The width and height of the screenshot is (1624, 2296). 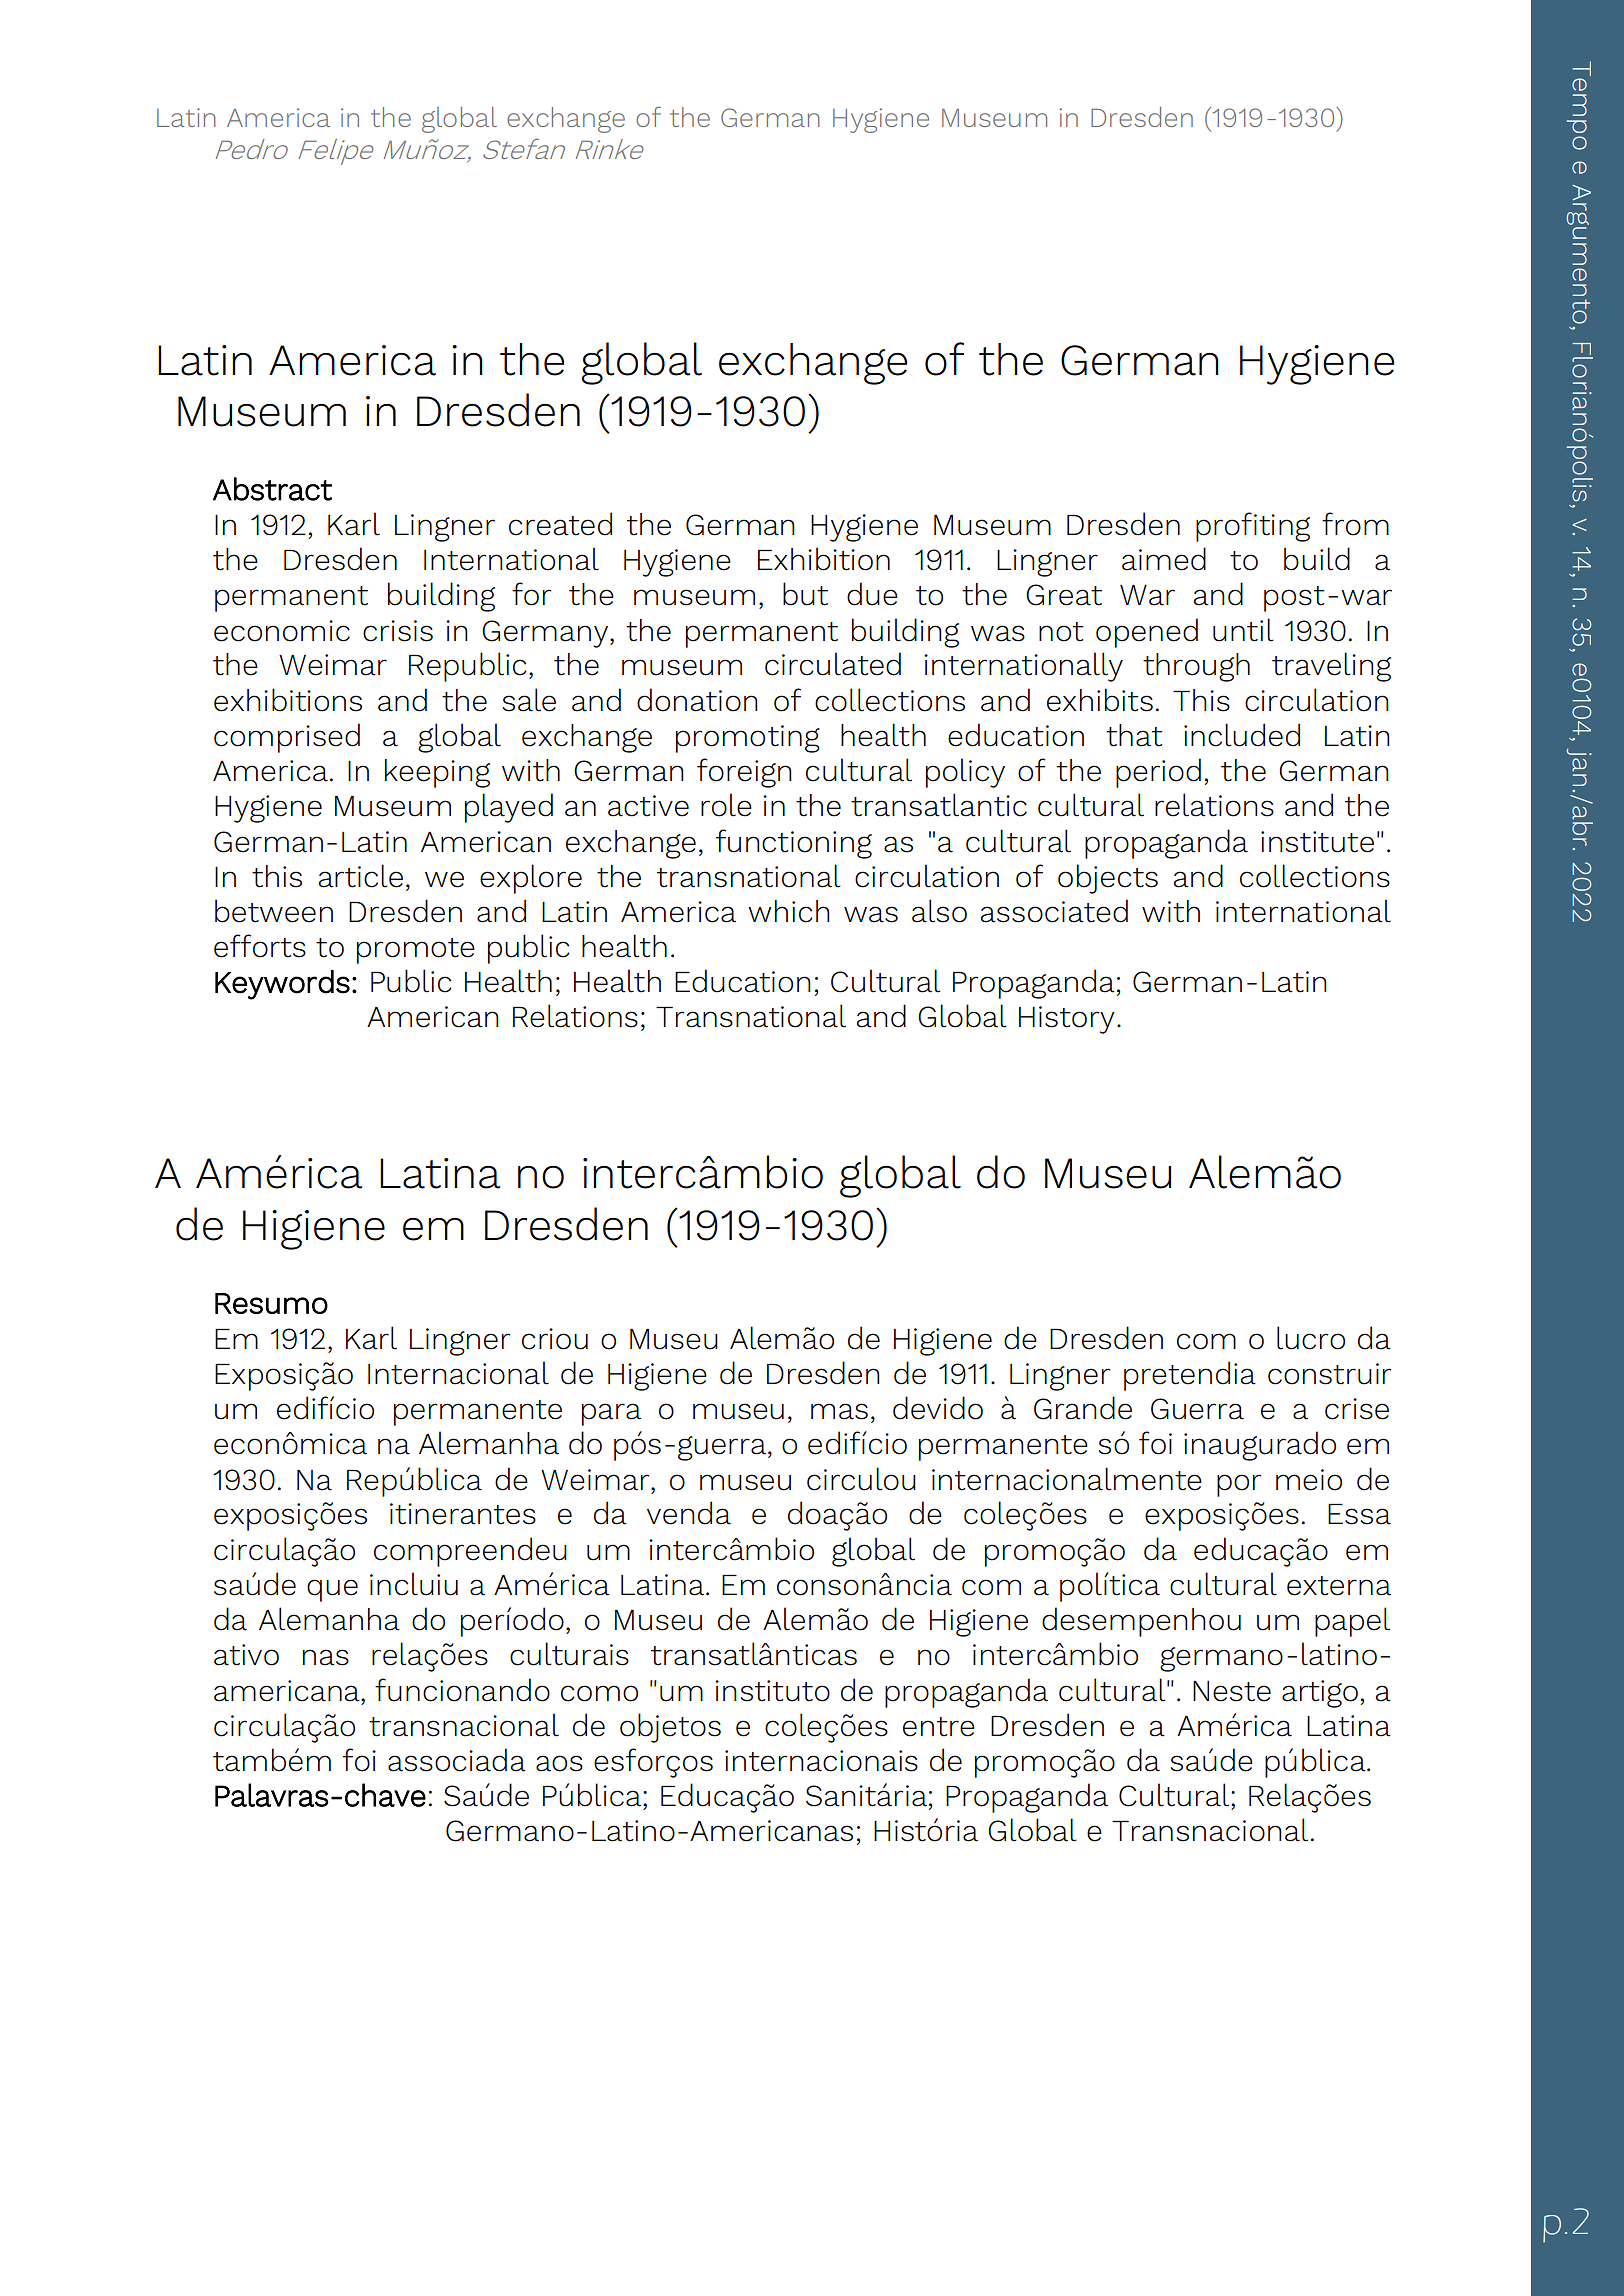 I want to click on but, so click(x=805, y=594).
